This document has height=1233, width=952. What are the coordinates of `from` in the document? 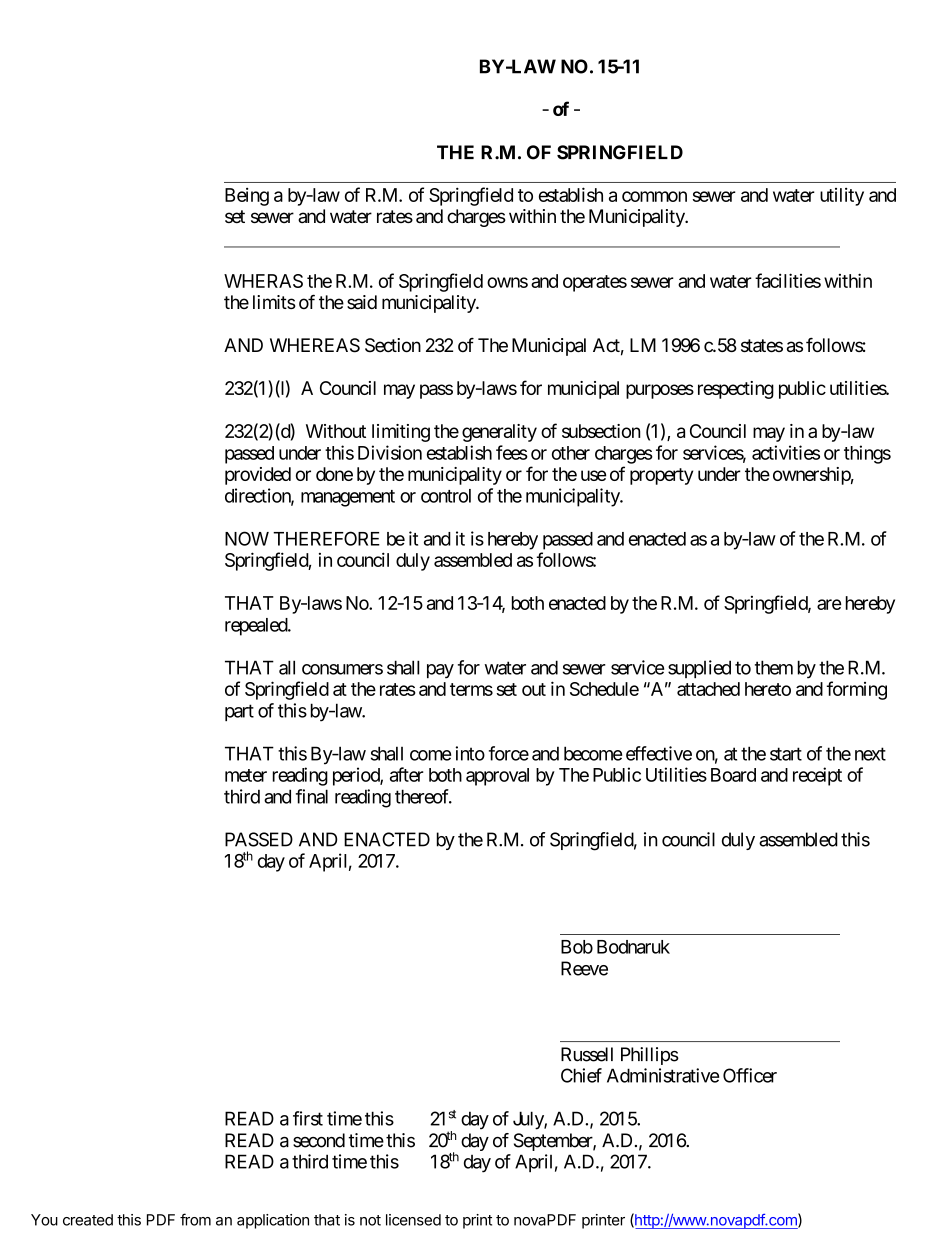 It's located at (195, 1219).
